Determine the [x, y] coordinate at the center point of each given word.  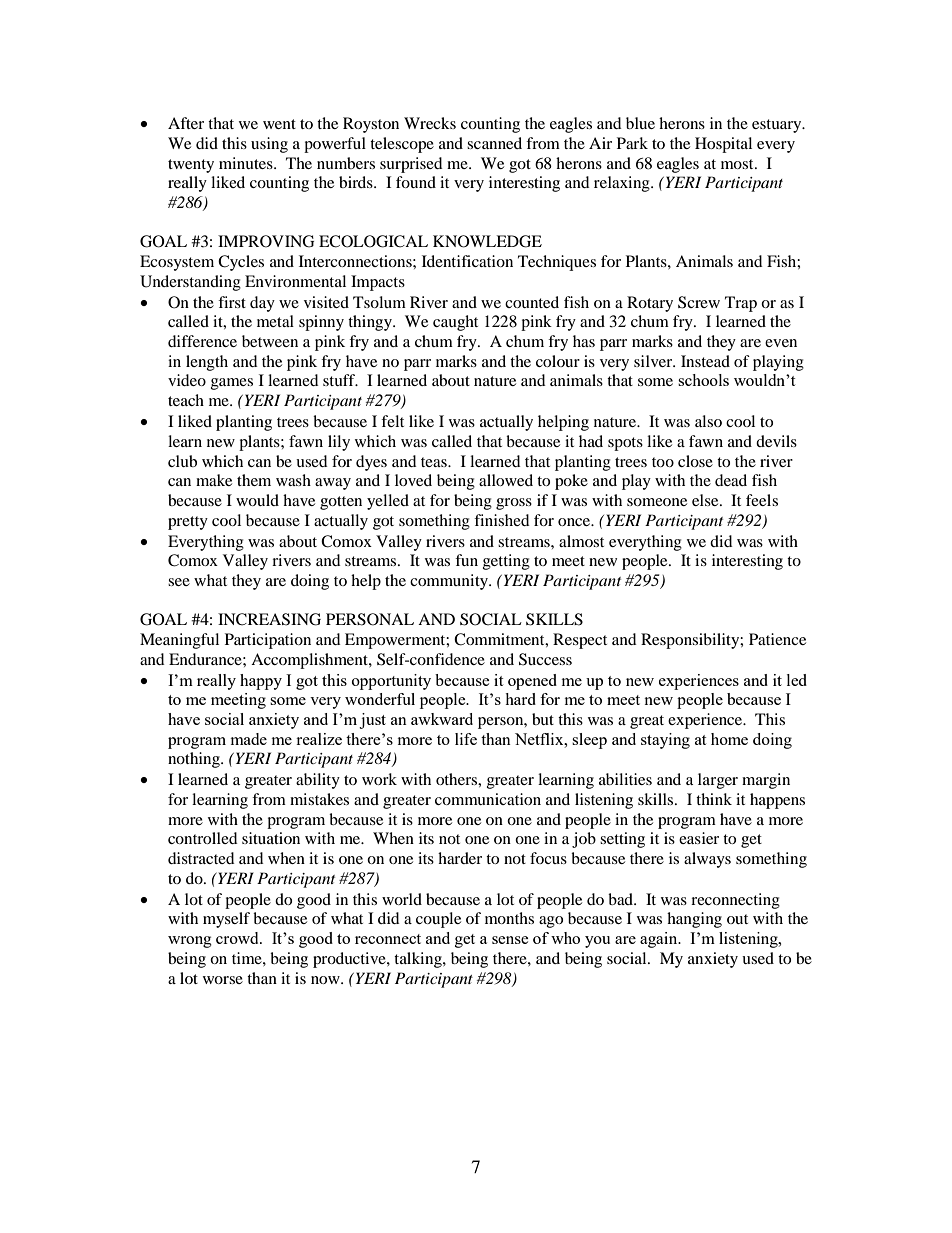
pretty [188, 523]
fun [466, 560]
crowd [238, 938]
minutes [247, 163]
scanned [494, 143]
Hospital [723, 145]
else [706, 500]
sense [510, 940]
